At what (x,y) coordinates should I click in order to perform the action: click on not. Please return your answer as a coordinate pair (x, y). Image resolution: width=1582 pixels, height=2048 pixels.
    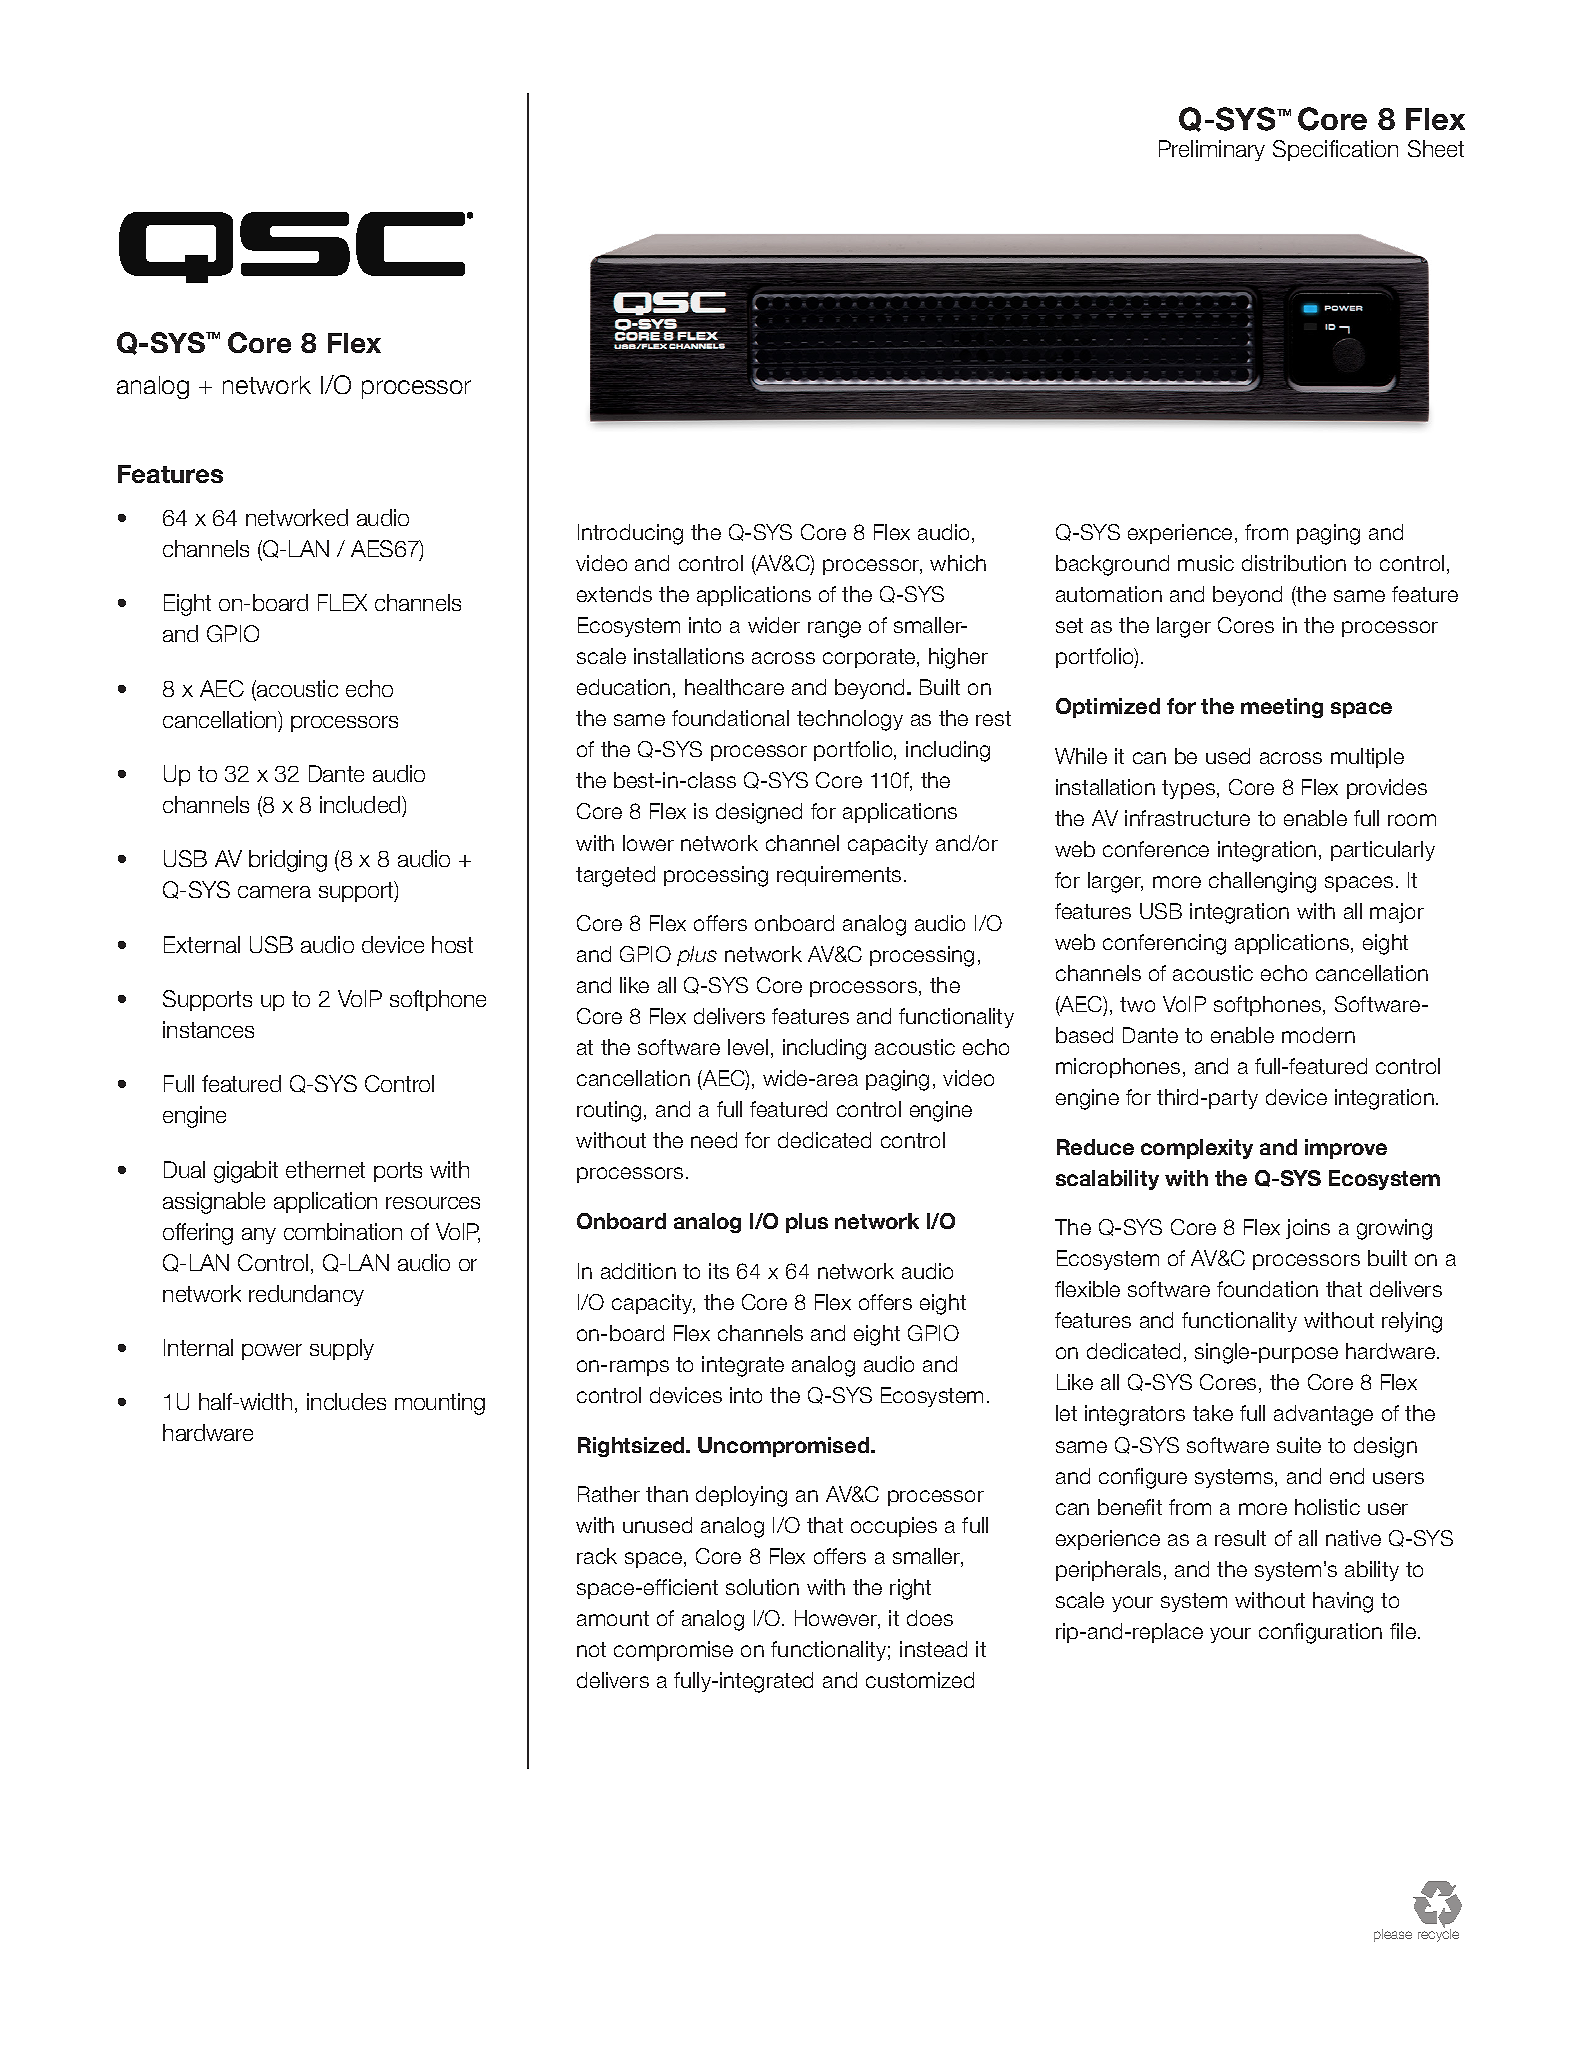
    Looking at the image, I should click on (591, 1649).
